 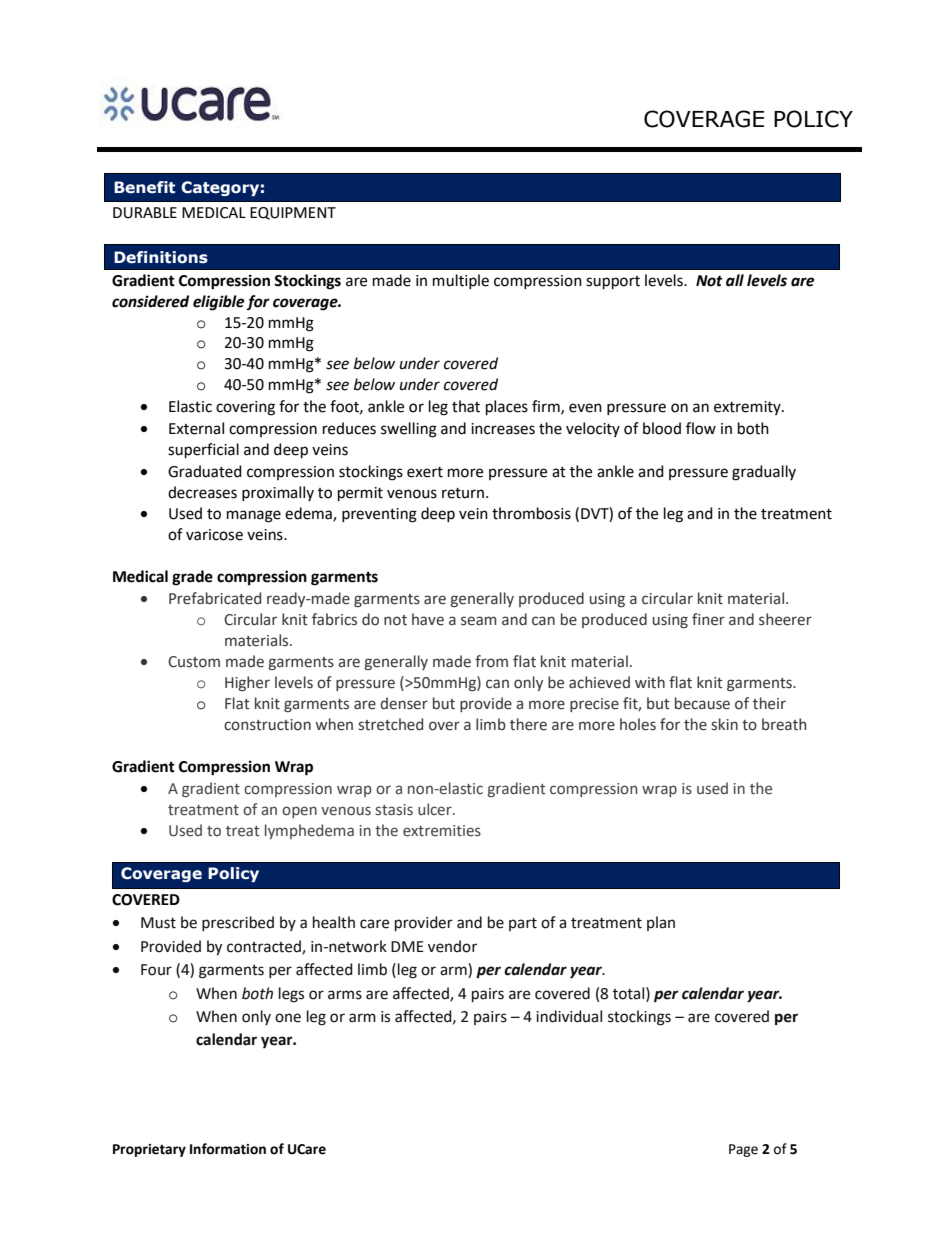 I want to click on increases, so click(x=503, y=429).
